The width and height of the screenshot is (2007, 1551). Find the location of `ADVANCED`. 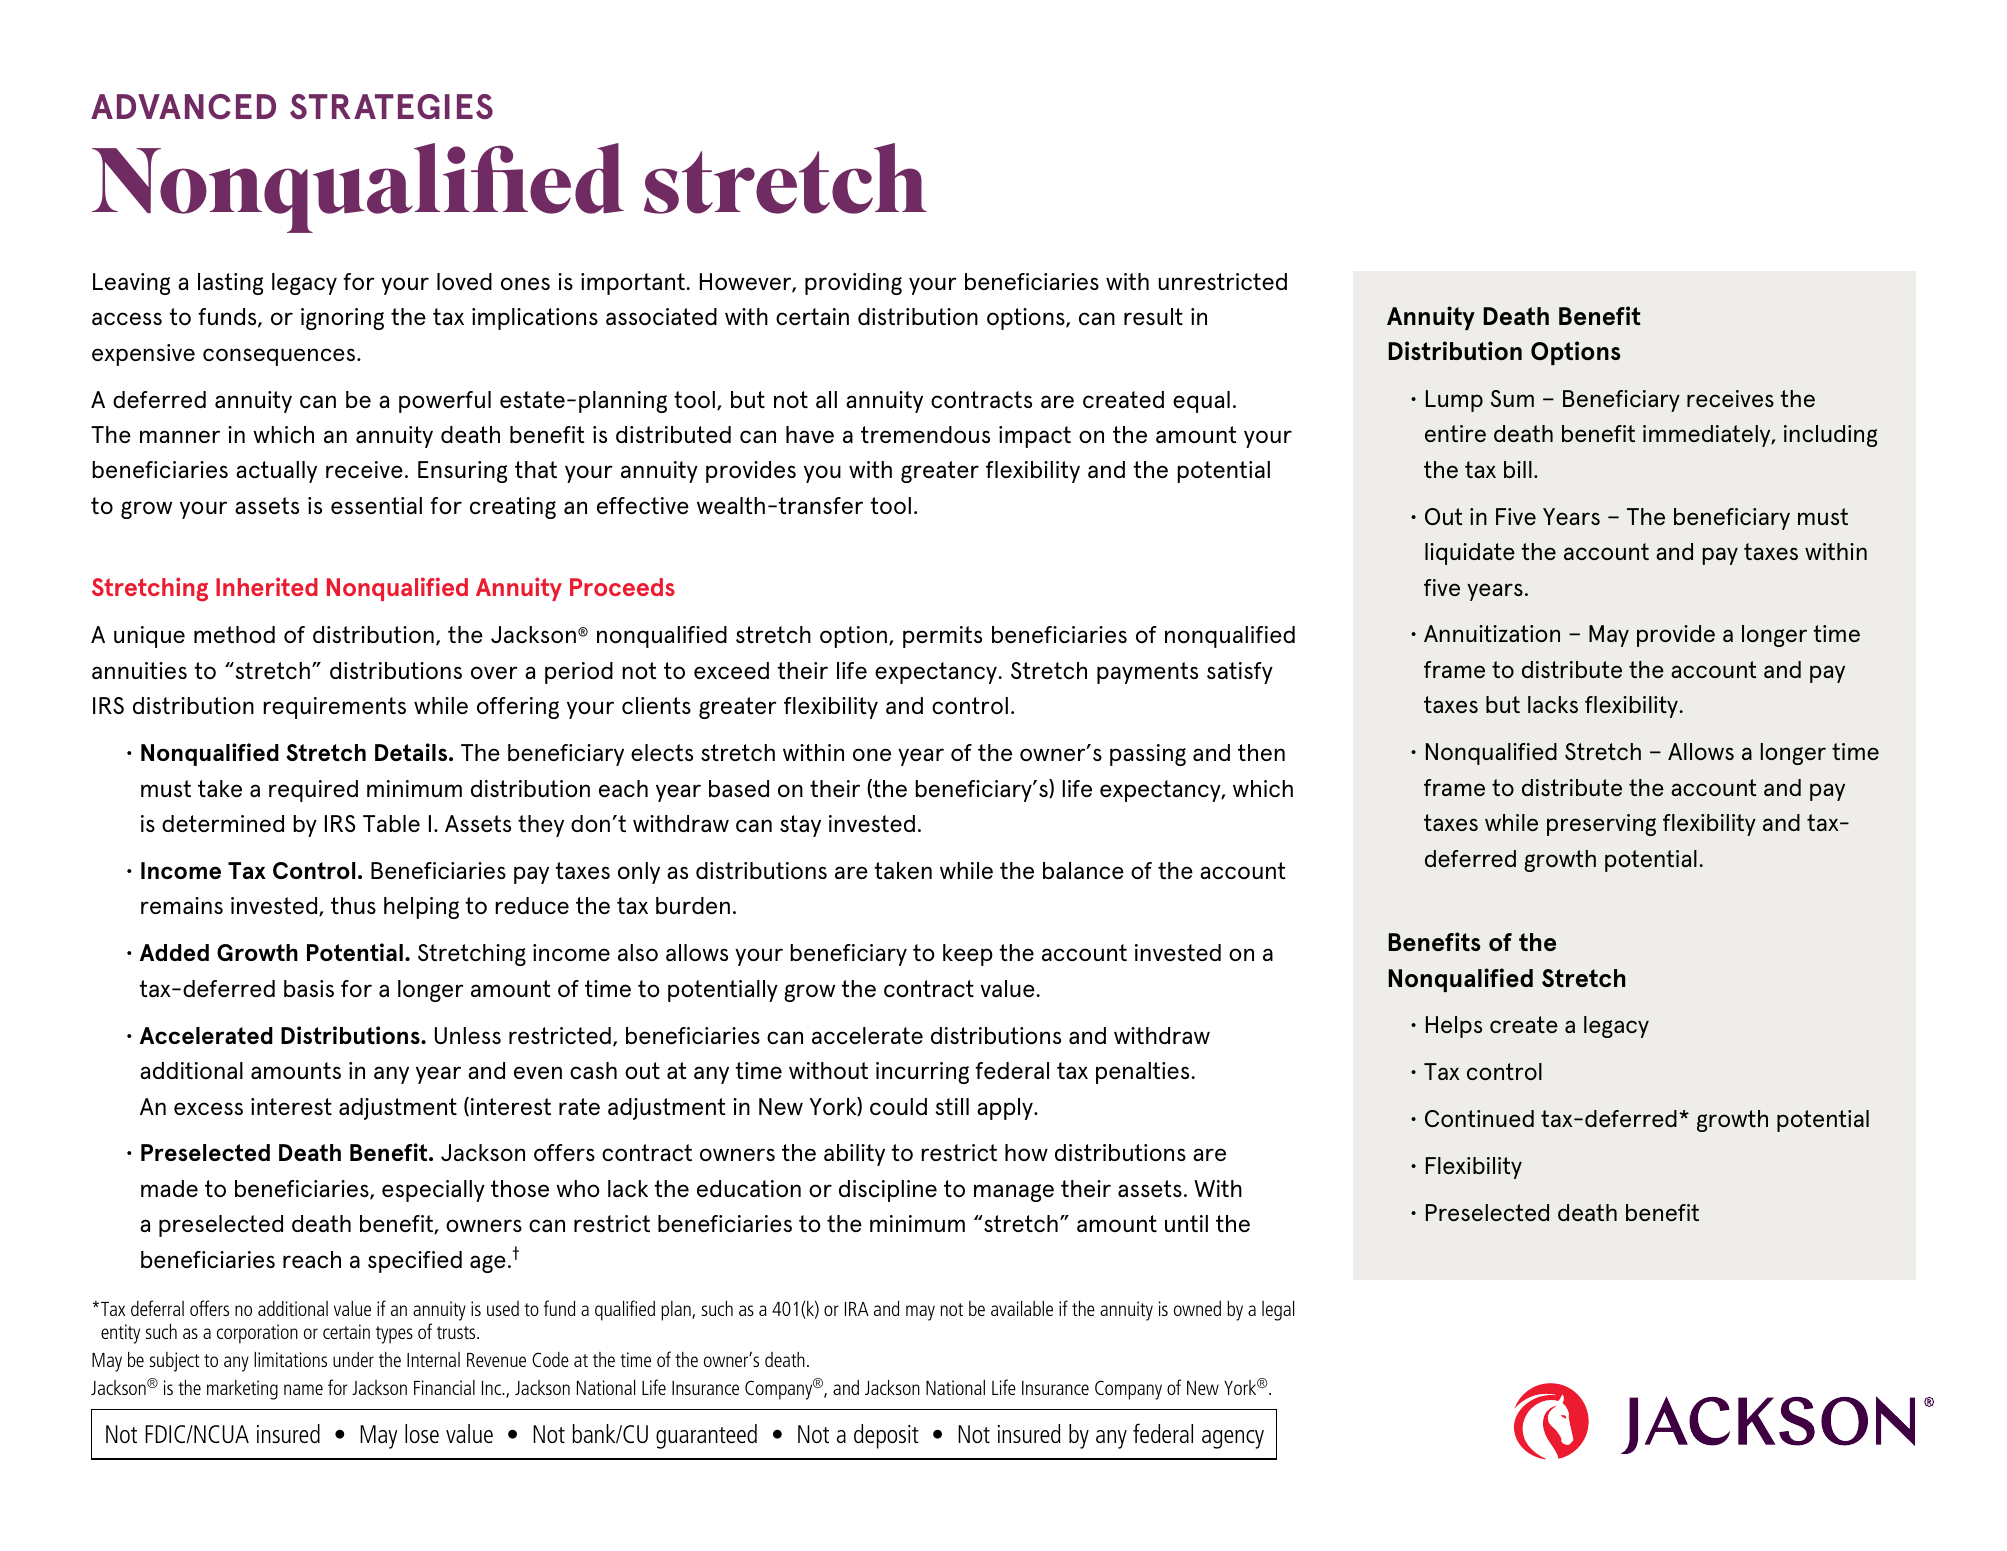

ADVANCED is located at coordinates (183, 106).
